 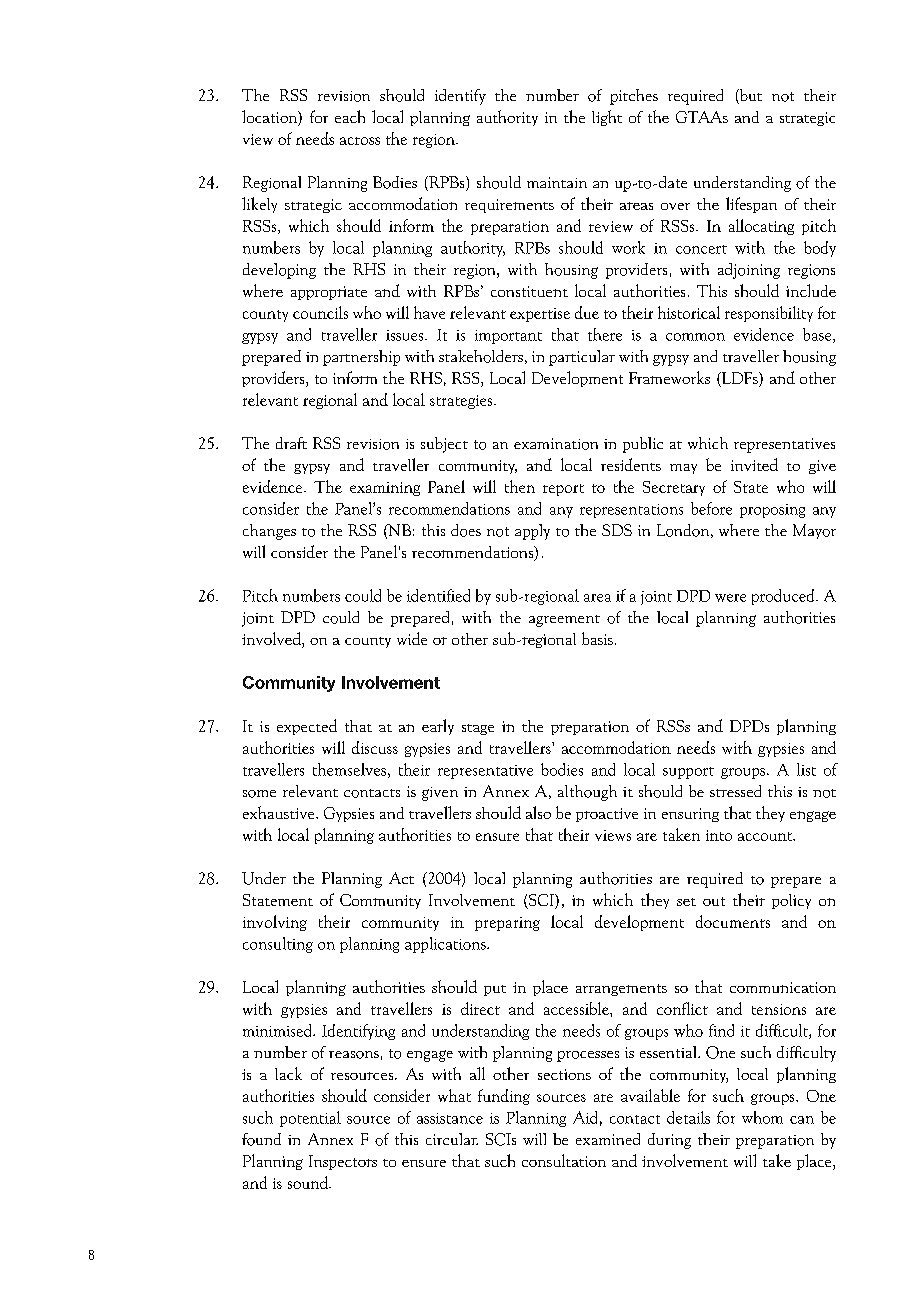 What do you see at coordinates (754, 464) in the screenshot?
I see `invited` at bounding box center [754, 464].
